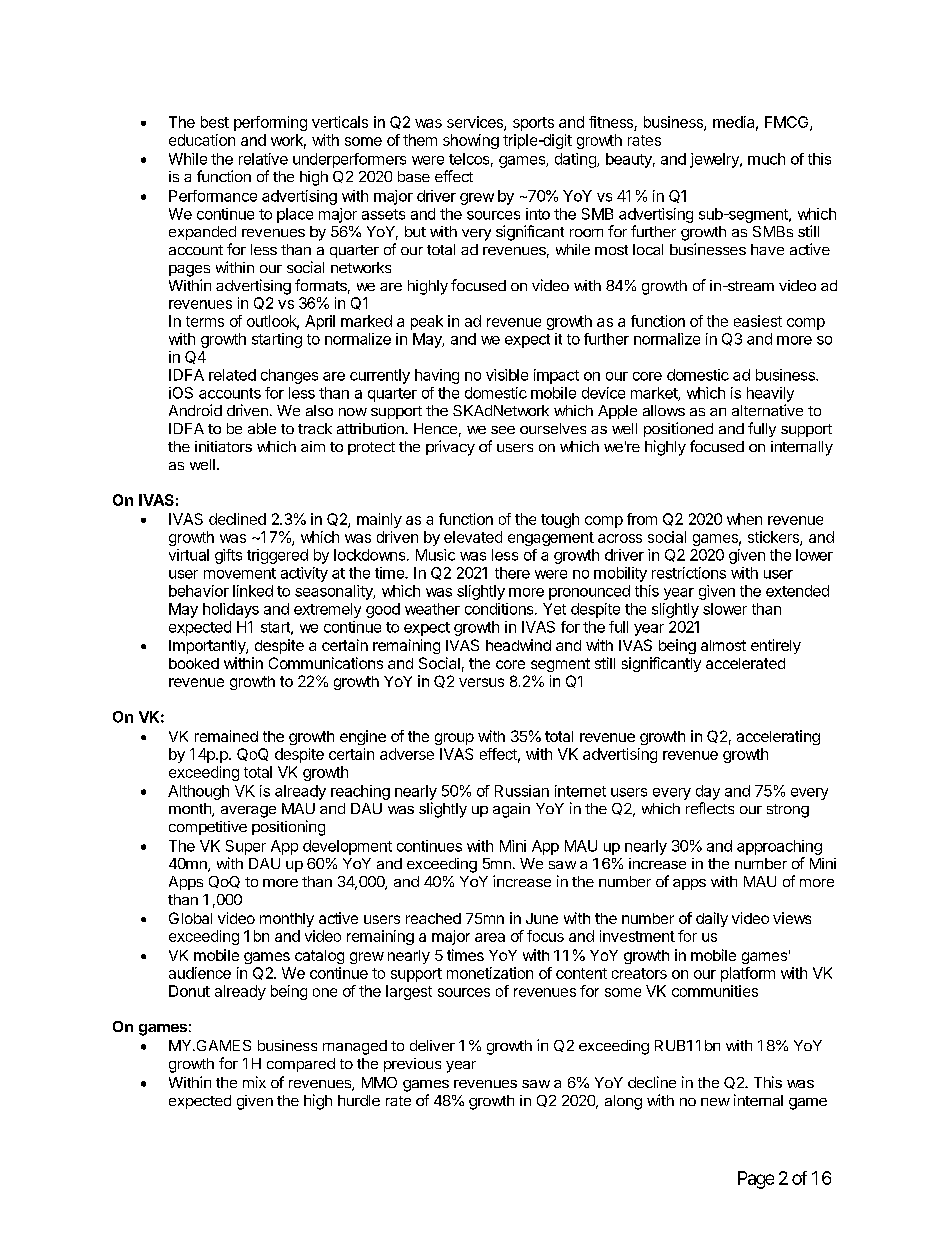 This image has width=952, height=1233. What do you see at coordinates (254, 1082) in the image?
I see `mix` at bounding box center [254, 1082].
